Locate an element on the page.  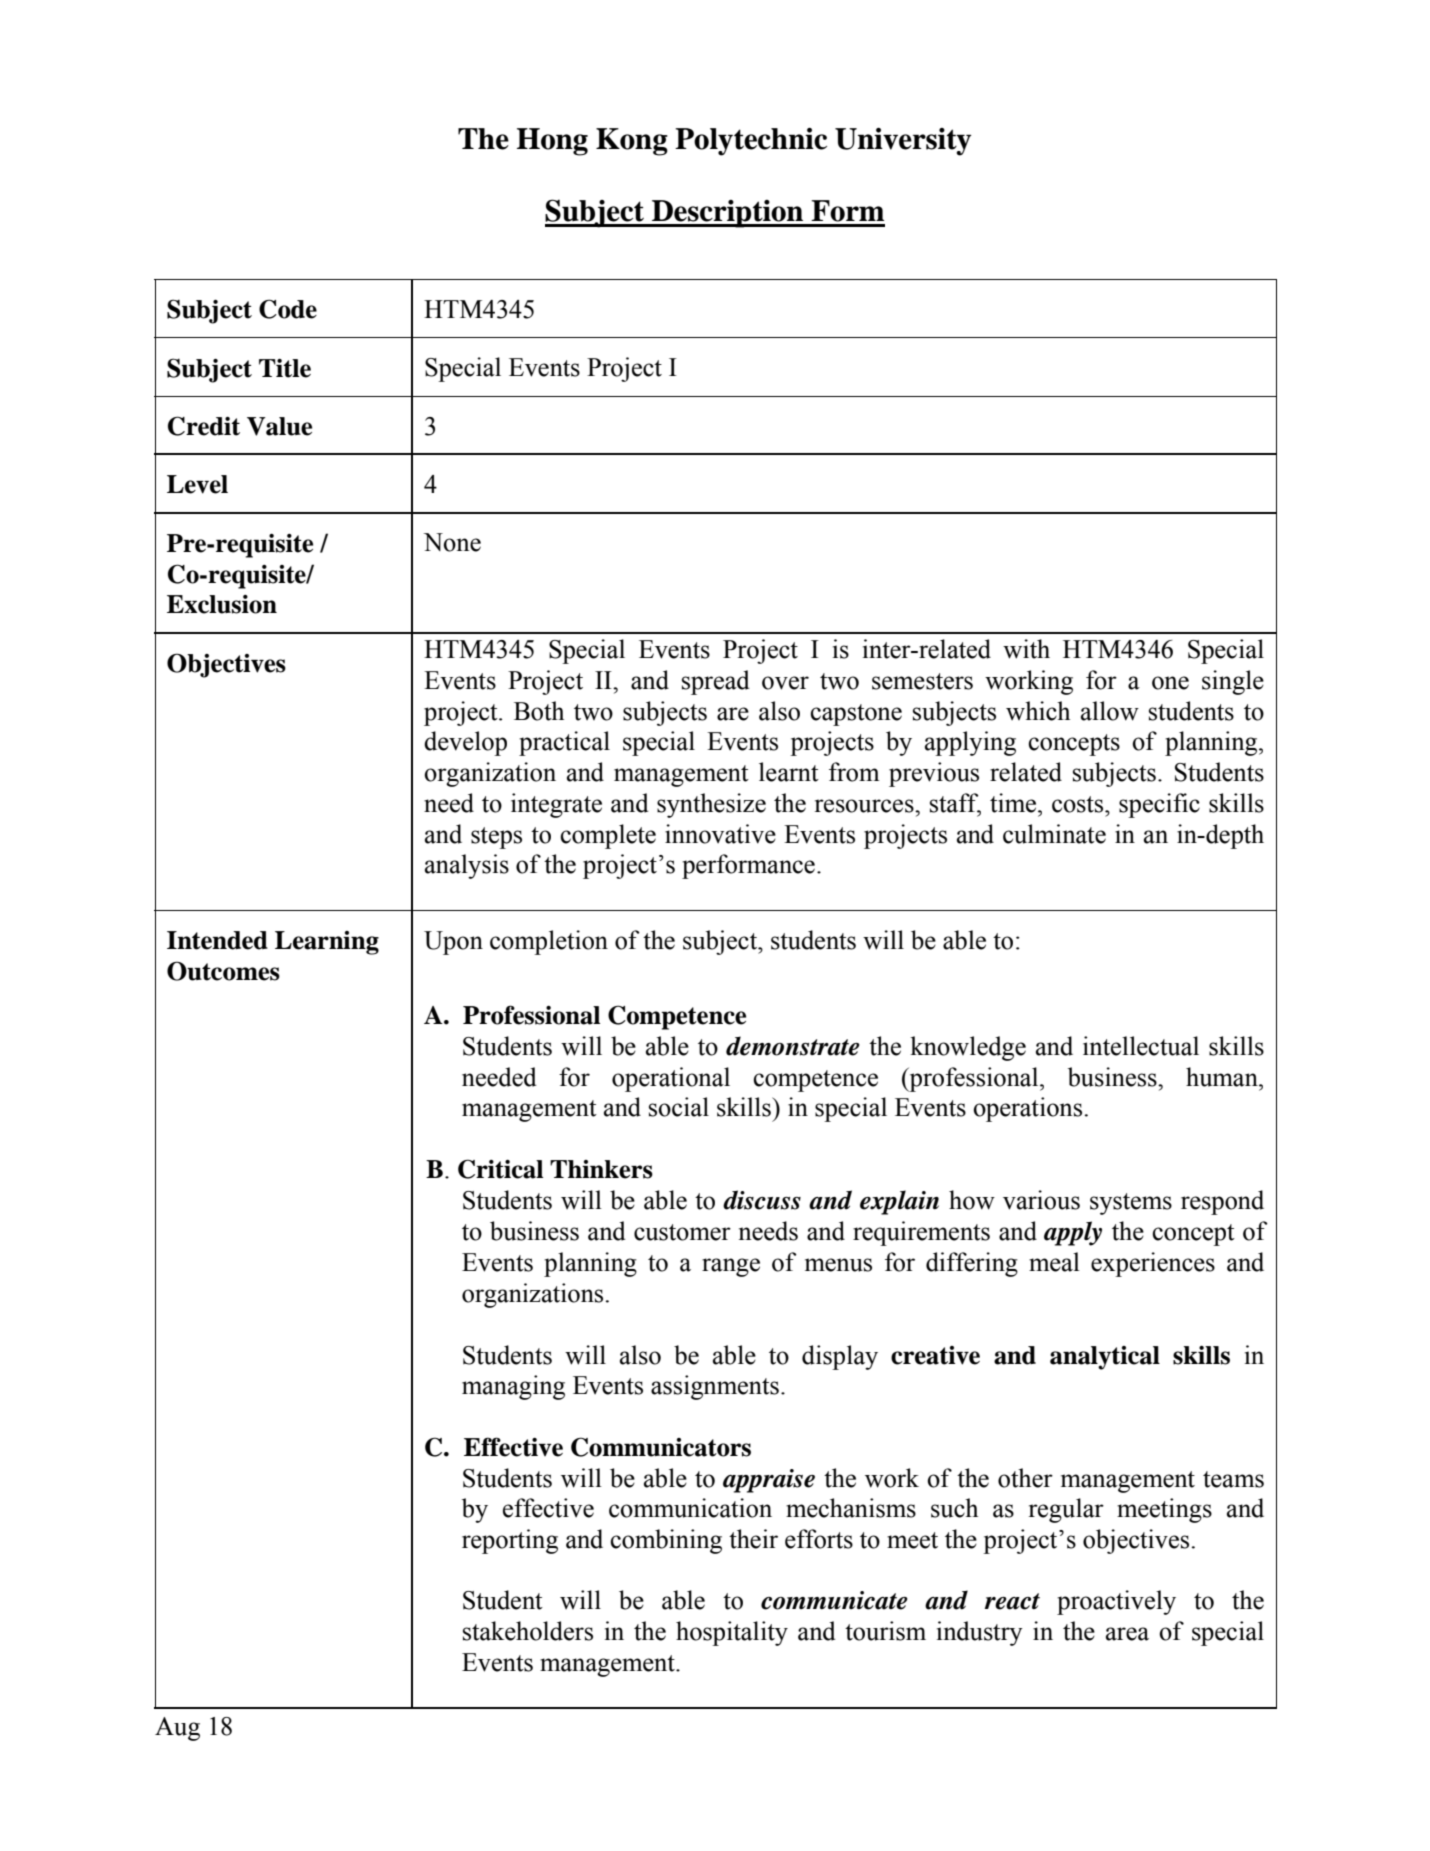
Aug is located at coordinates (177, 1729).
